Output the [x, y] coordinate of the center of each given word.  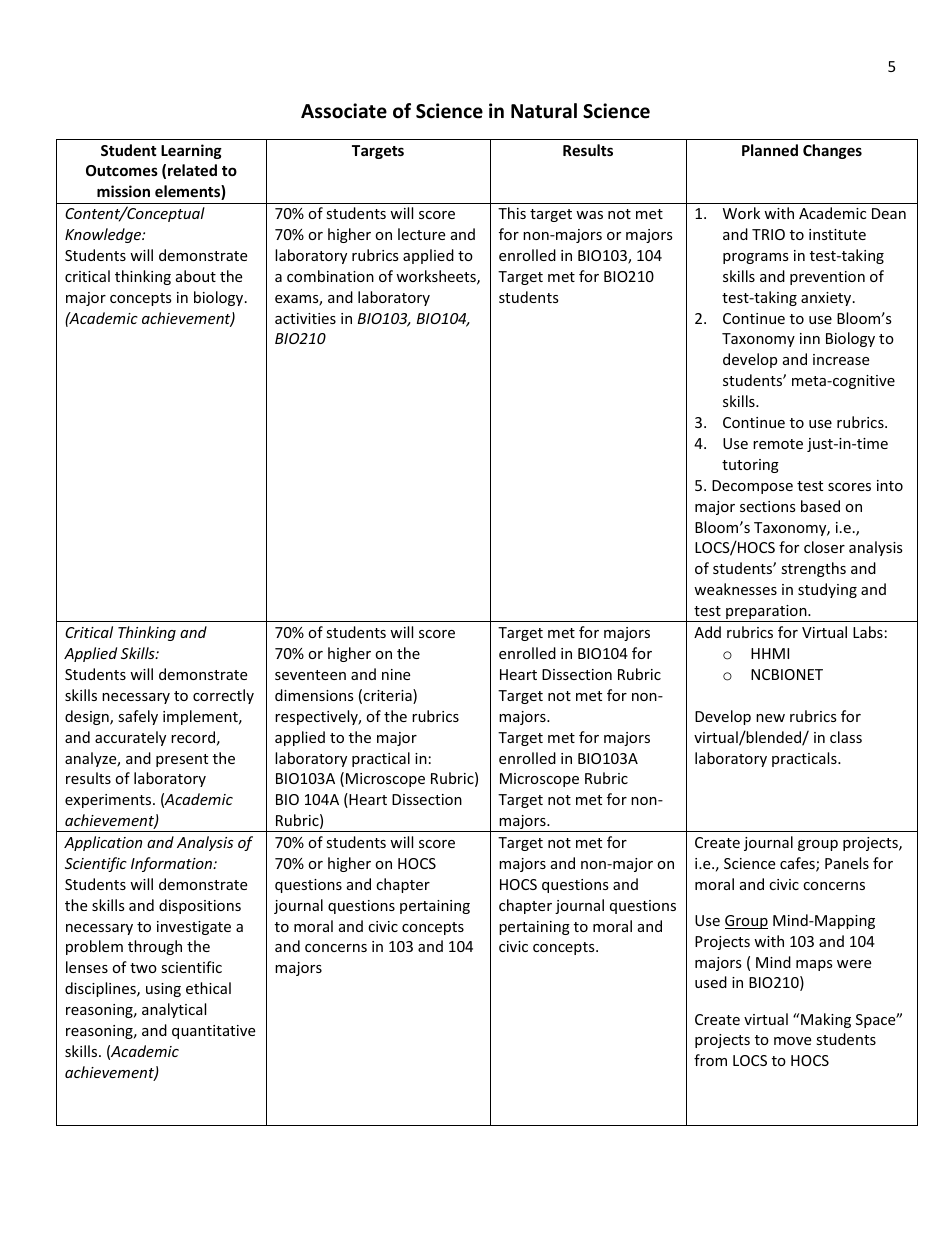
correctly [223, 696]
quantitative [213, 1032]
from [710, 1060]
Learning [191, 151]
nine [396, 674]
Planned [770, 150]
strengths [813, 569]
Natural [544, 111]
